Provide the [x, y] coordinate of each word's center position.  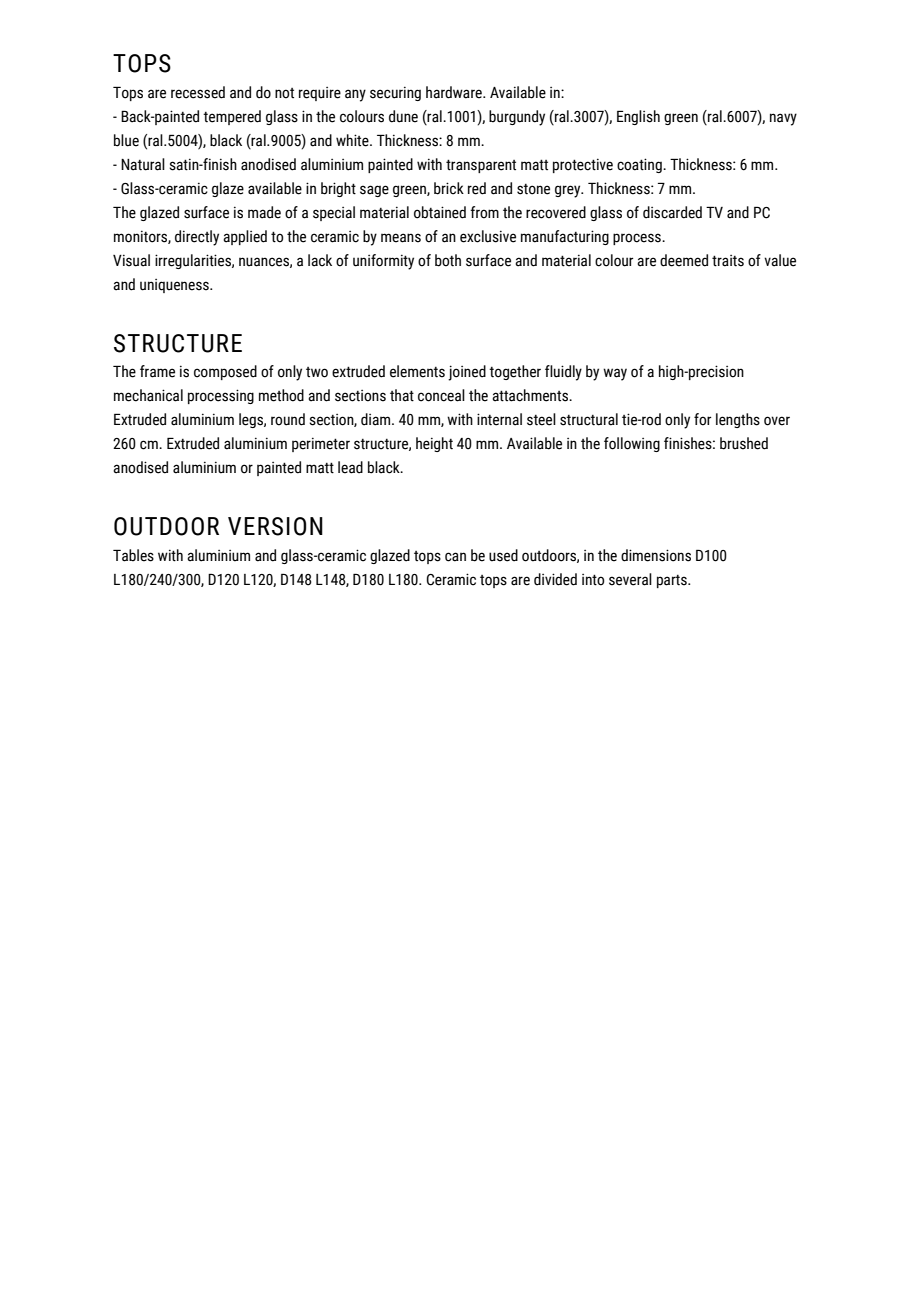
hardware [455, 92]
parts [673, 581]
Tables [133, 555]
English [638, 117]
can [455, 557]
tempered [232, 117]
